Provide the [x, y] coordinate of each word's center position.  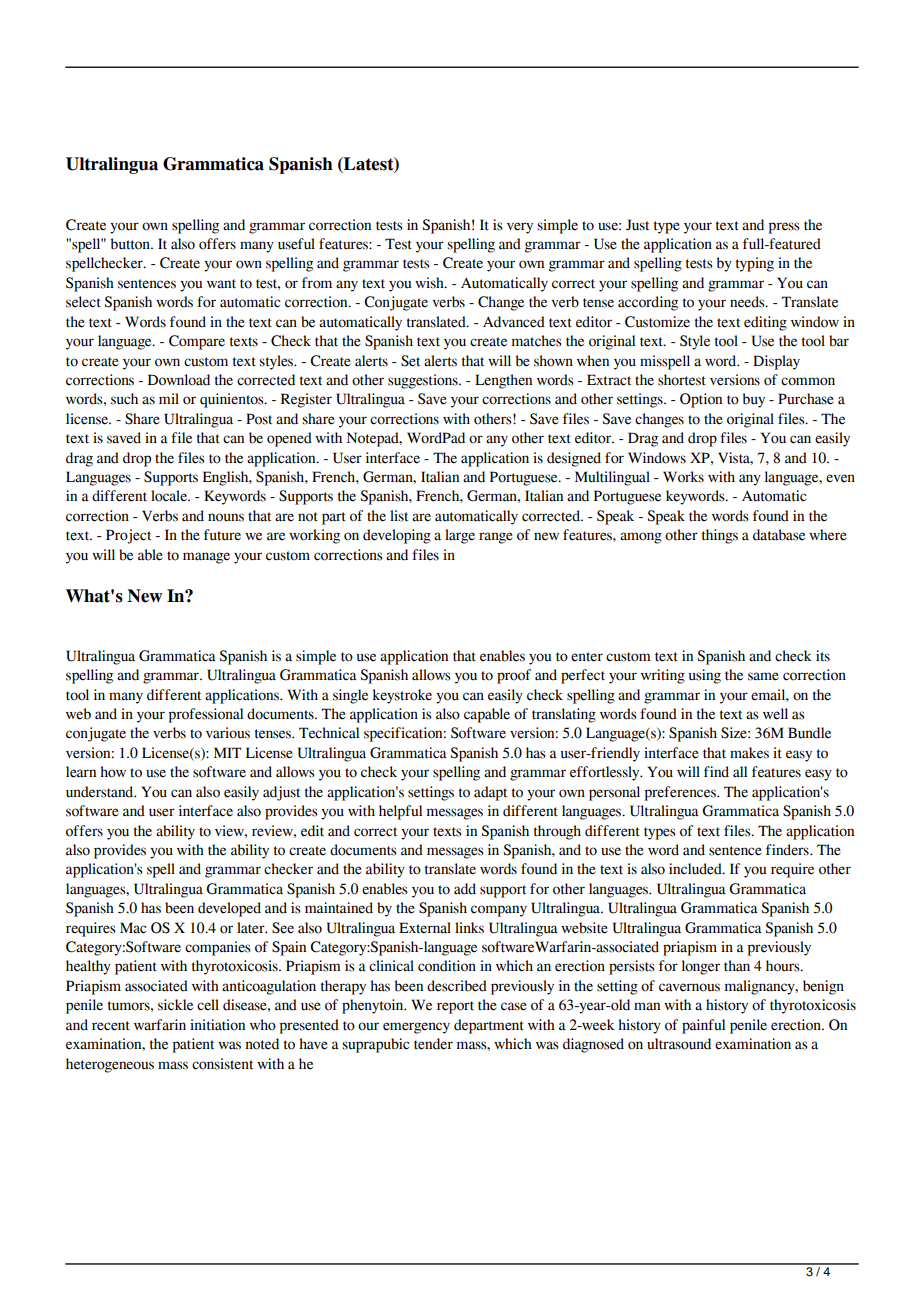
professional [206, 715]
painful [703, 1026]
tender [433, 1044]
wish [430, 283]
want [221, 284]
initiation [217, 1025]
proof [514, 676]
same [763, 676]
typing [755, 264]
